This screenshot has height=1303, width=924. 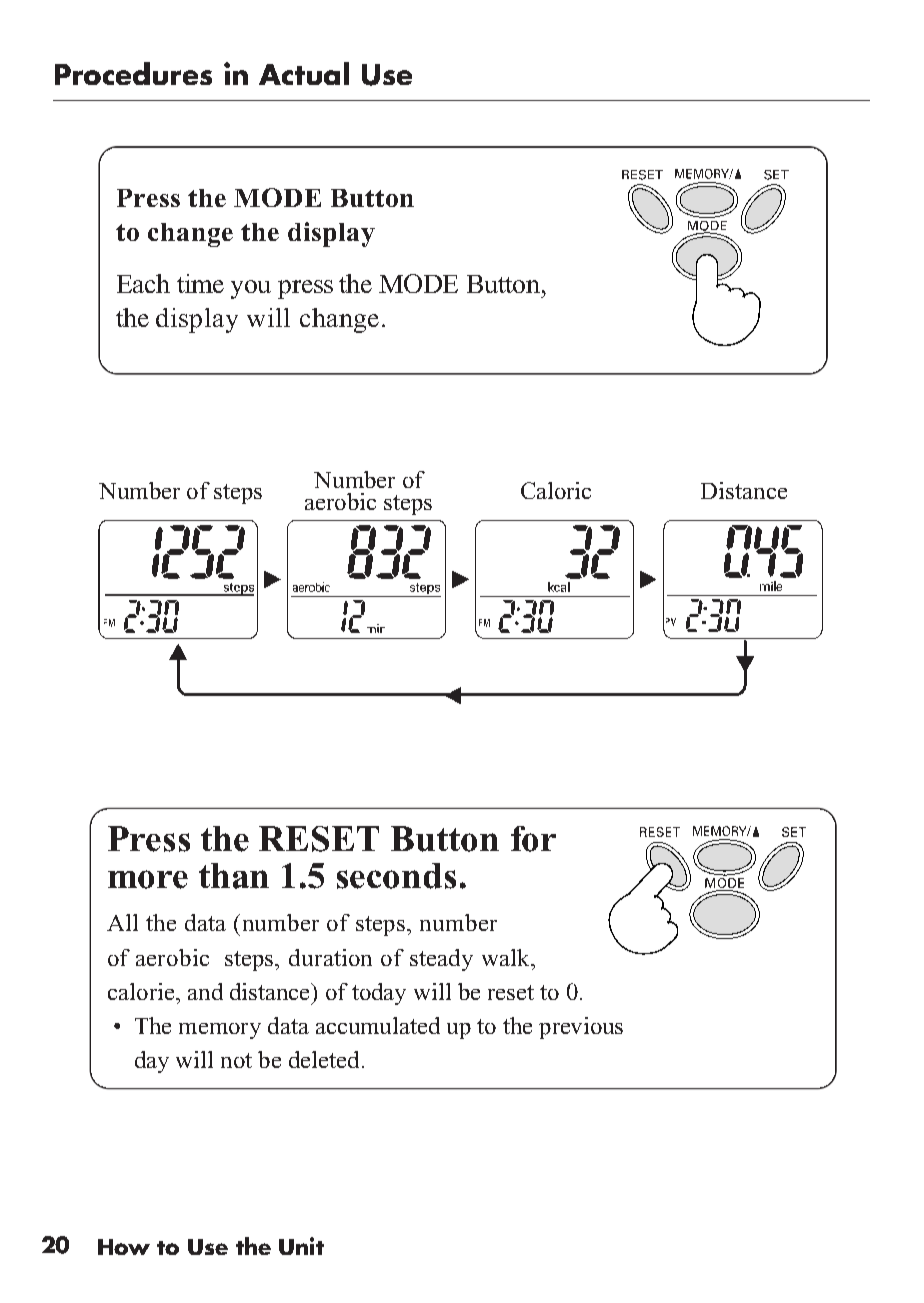 I want to click on Caloric, so click(x=556, y=490).
